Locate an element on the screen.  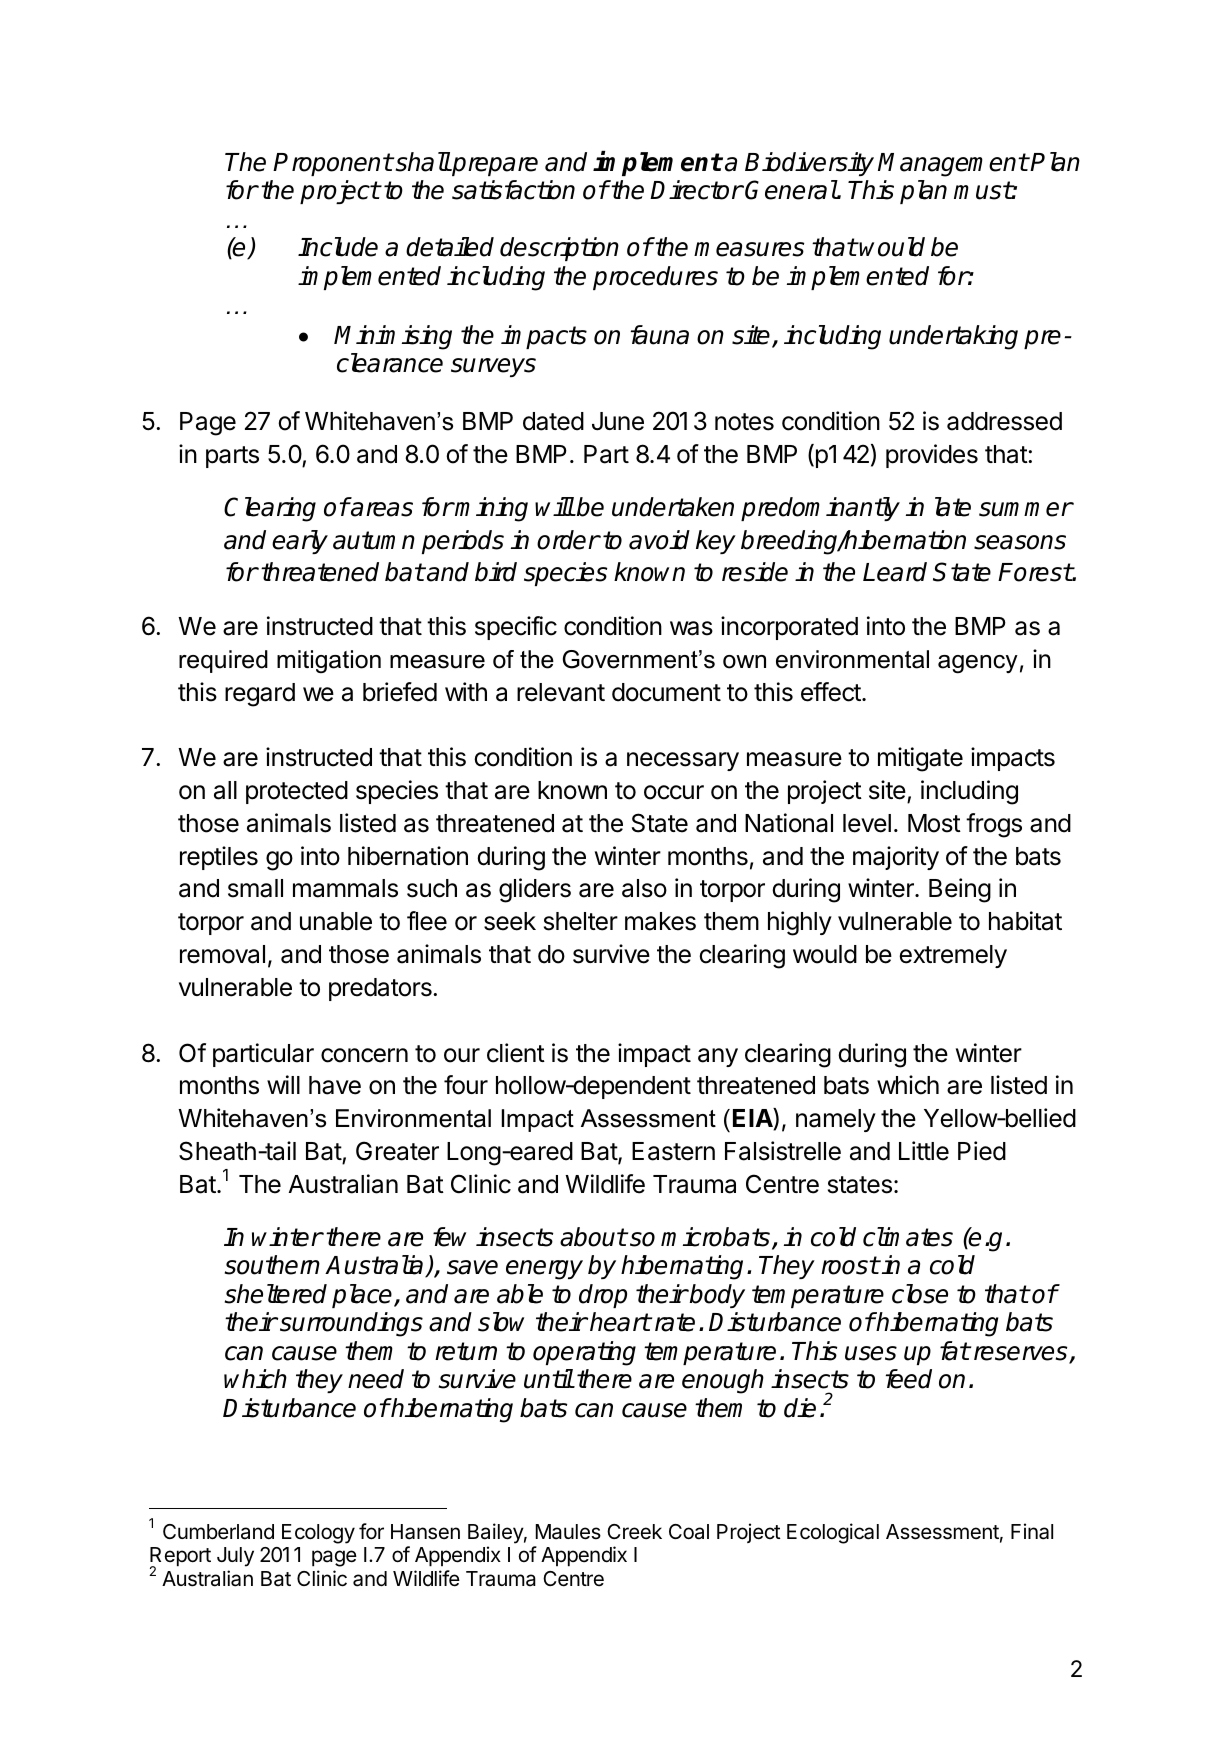
description is located at coordinates (559, 249).
